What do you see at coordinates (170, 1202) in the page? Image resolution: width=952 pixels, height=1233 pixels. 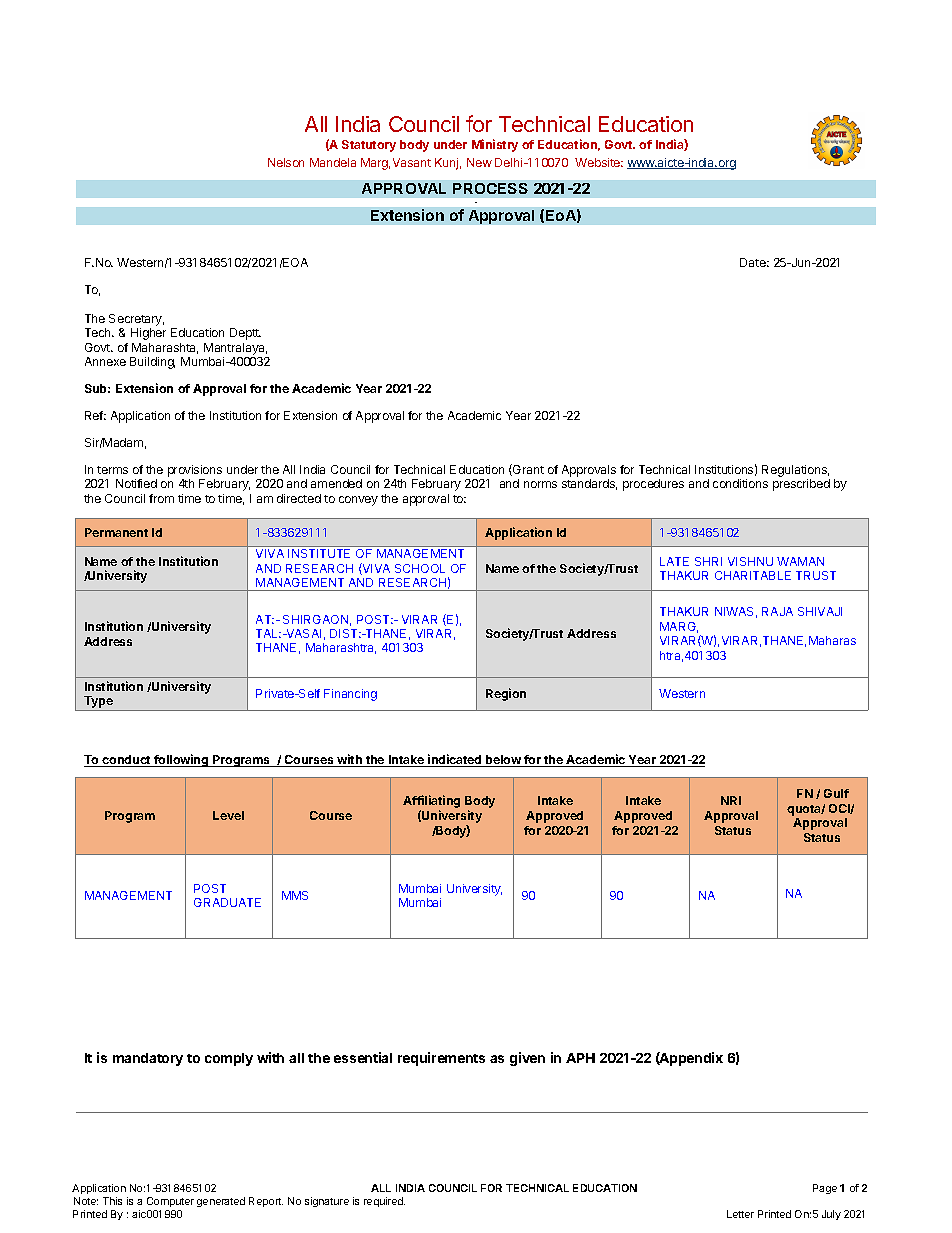 I see `Computer` at bounding box center [170, 1202].
